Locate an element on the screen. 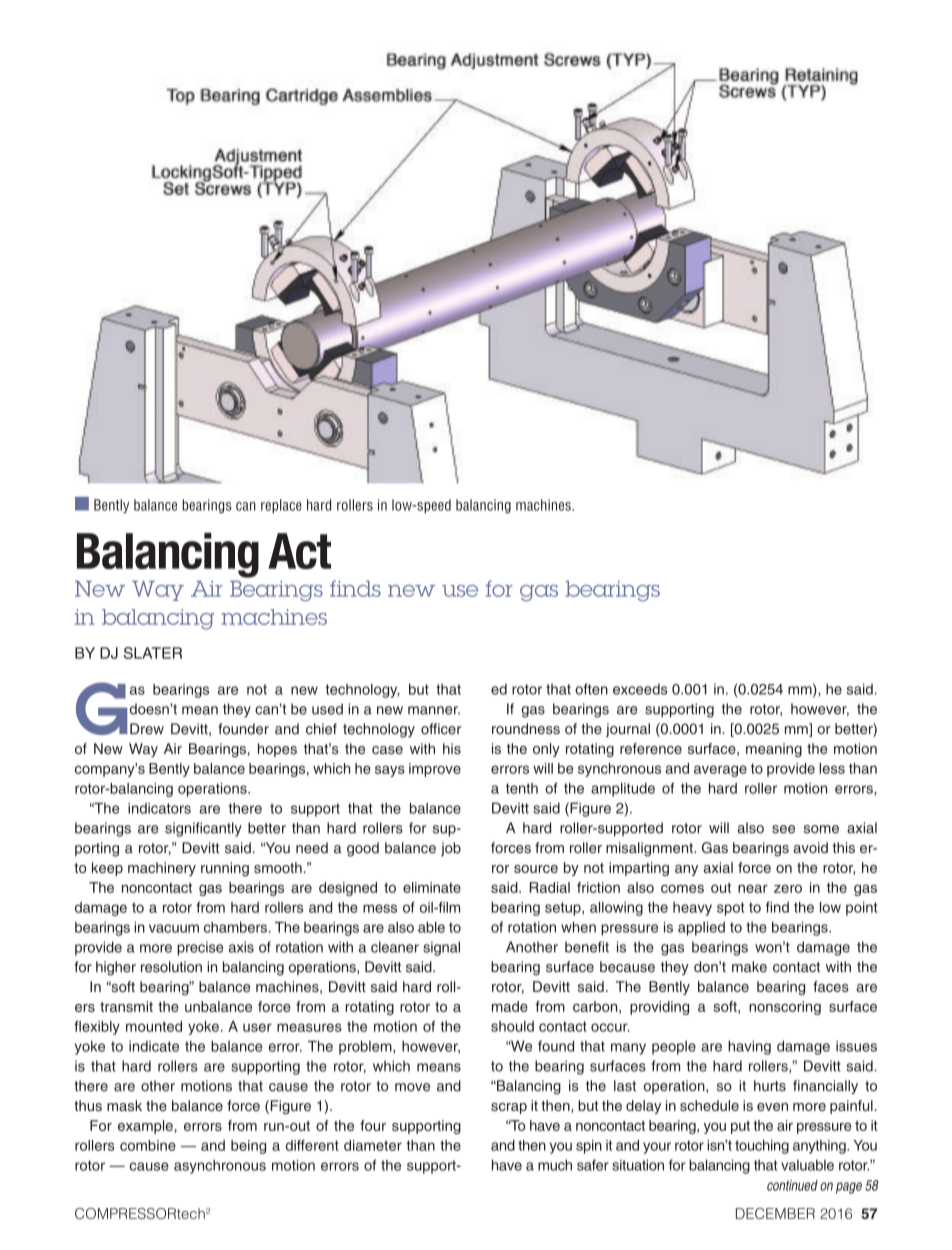  combine is located at coordinates (148, 1145).
